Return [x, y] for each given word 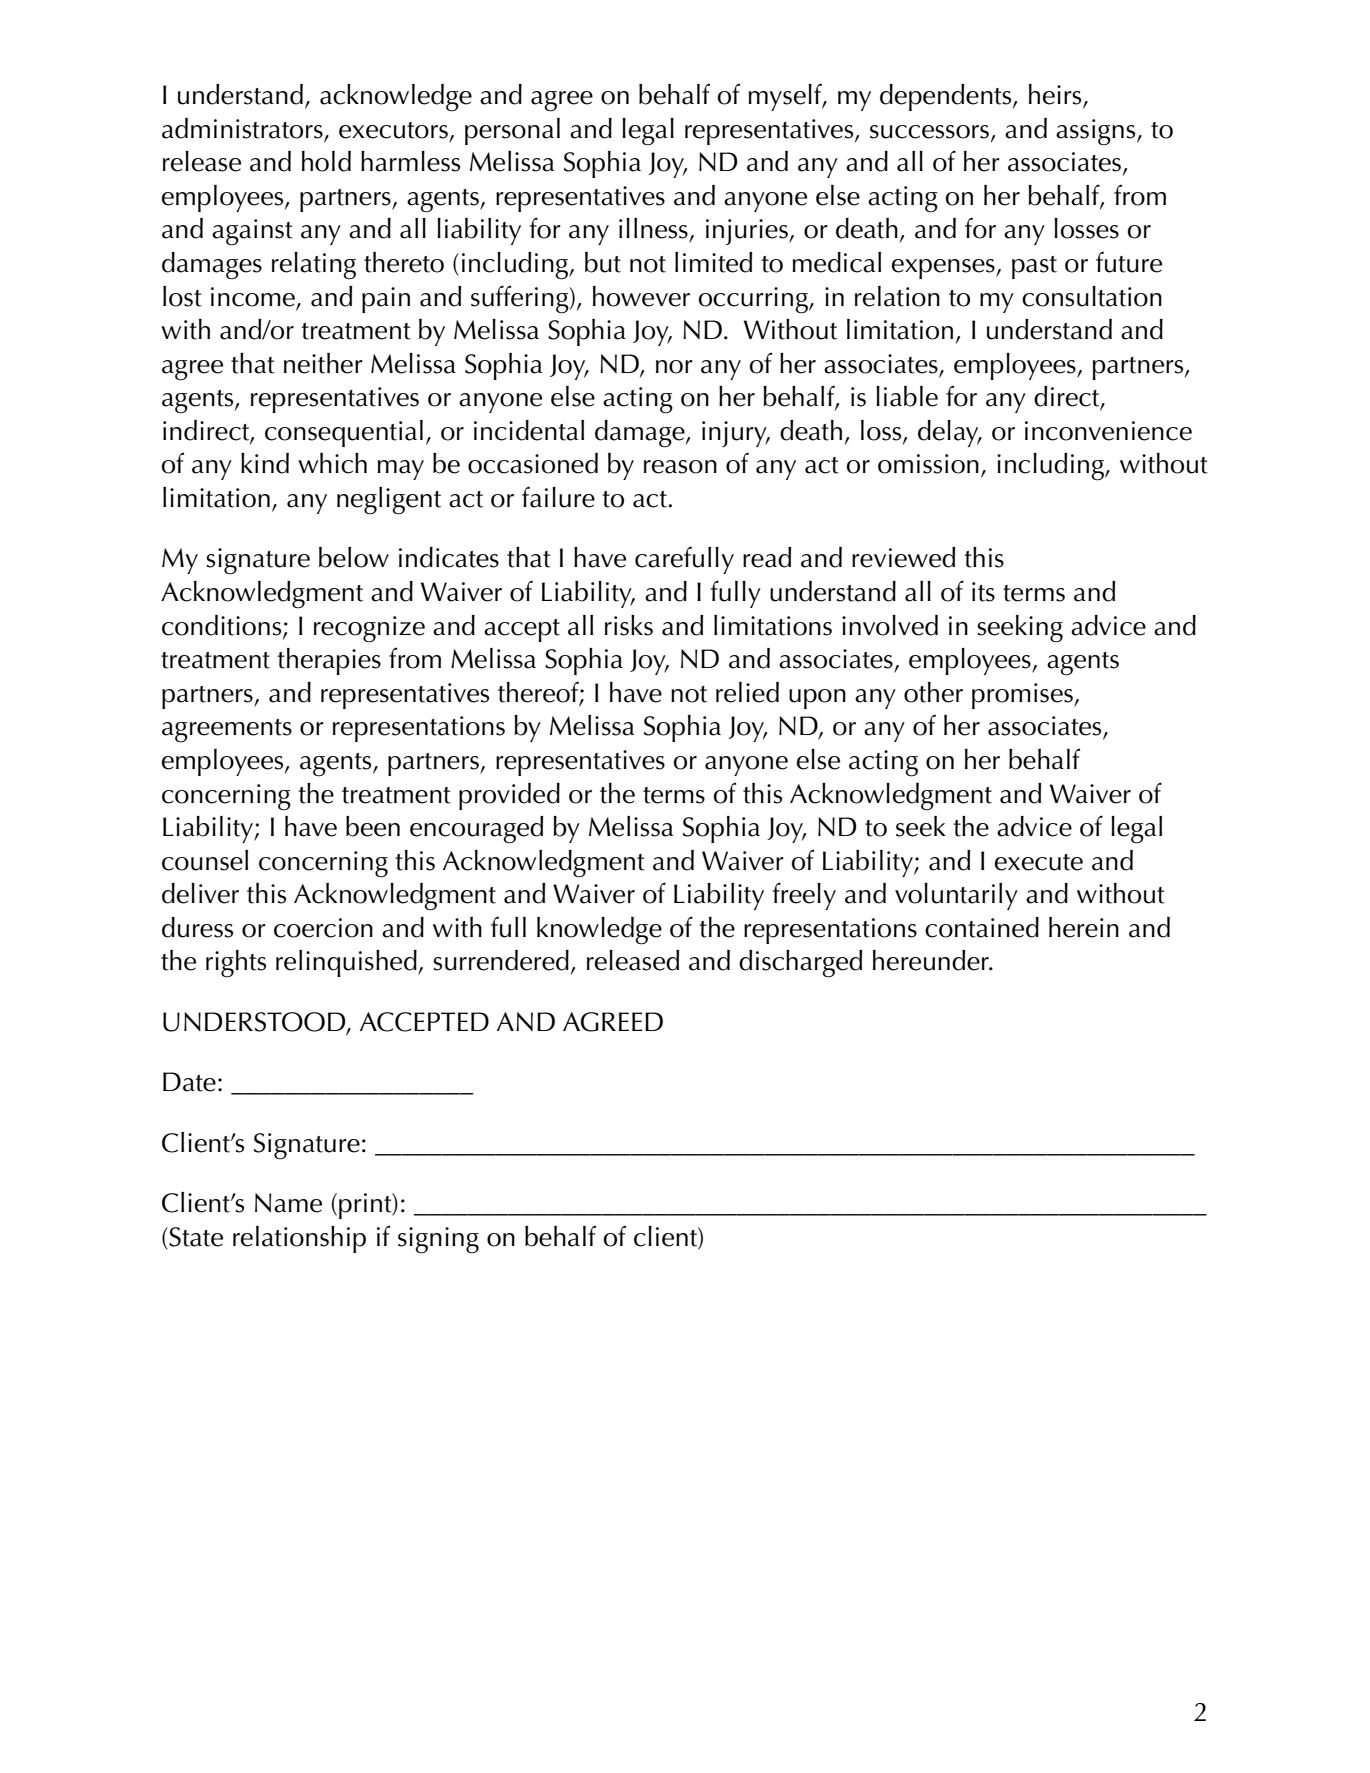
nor [674, 367]
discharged [800, 964]
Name [288, 1203]
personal [512, 131]
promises [1023, 696]
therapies [329, 661]
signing [438, 1240]
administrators [242, 128]
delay [949, 433]
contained [982, 927]
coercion [323, 928]
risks [629, 625]
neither [323, 363]
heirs [1056, 95]
